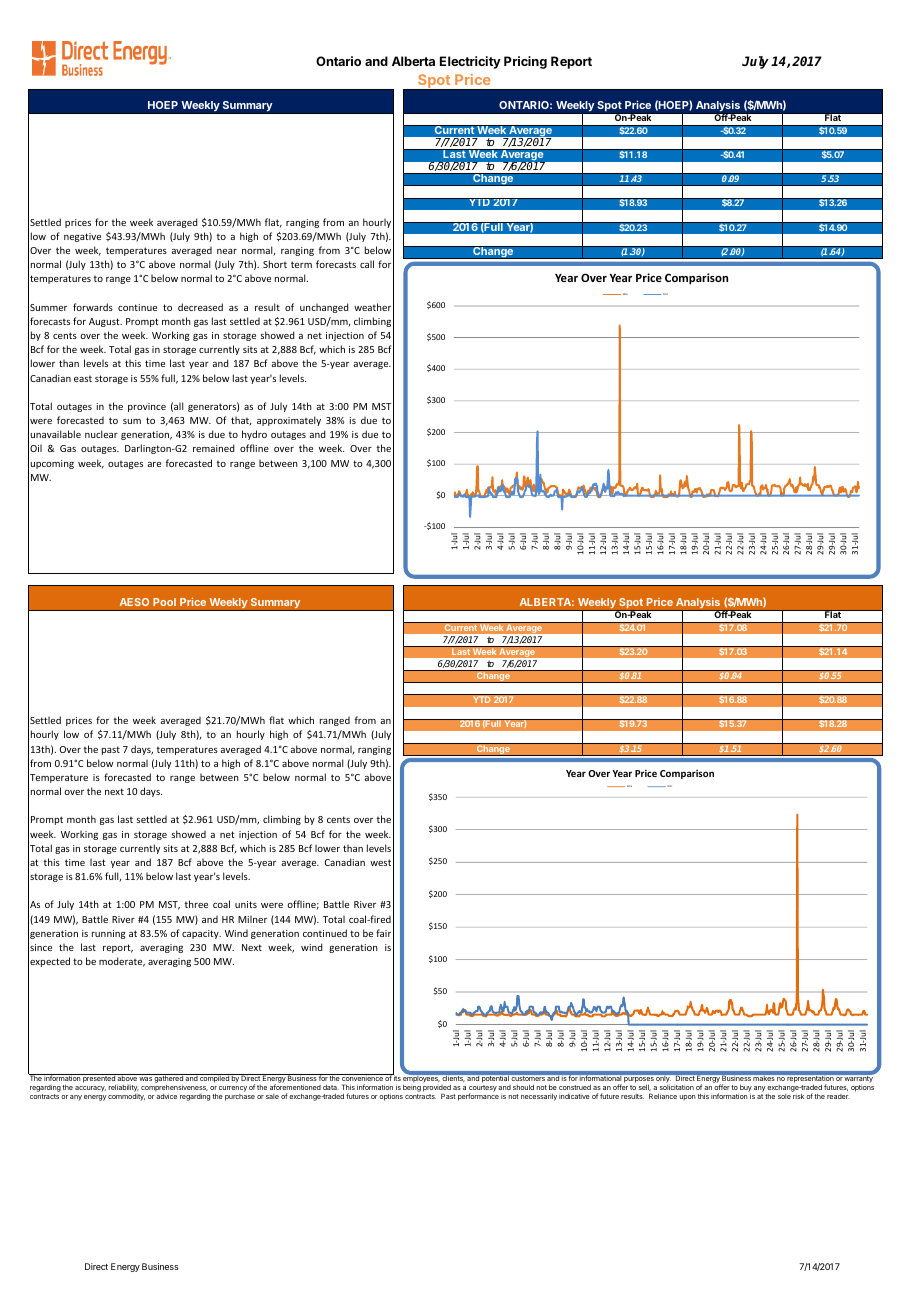 This screenshot has width=924, height=1308. What do you see at coordinates (483, 1089) in the screenshot?
I see `courtesy` at bounding box center [483, 1089].
